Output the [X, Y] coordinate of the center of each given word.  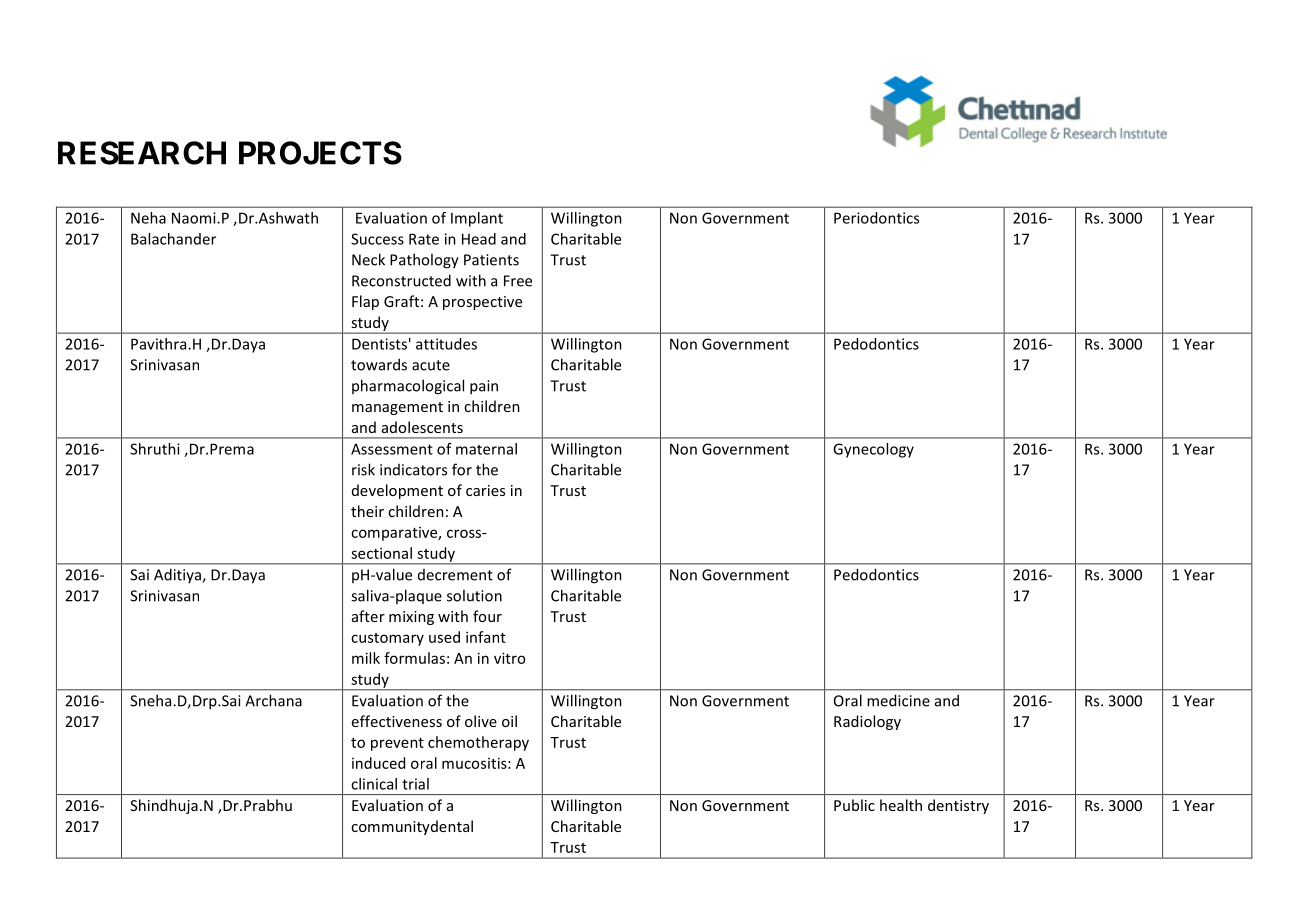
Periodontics [876, 218]
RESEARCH [142, 153]
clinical [374, 784]
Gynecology [873, 450]
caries [485, 490]
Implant [477, 219]
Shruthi [155, 449]
